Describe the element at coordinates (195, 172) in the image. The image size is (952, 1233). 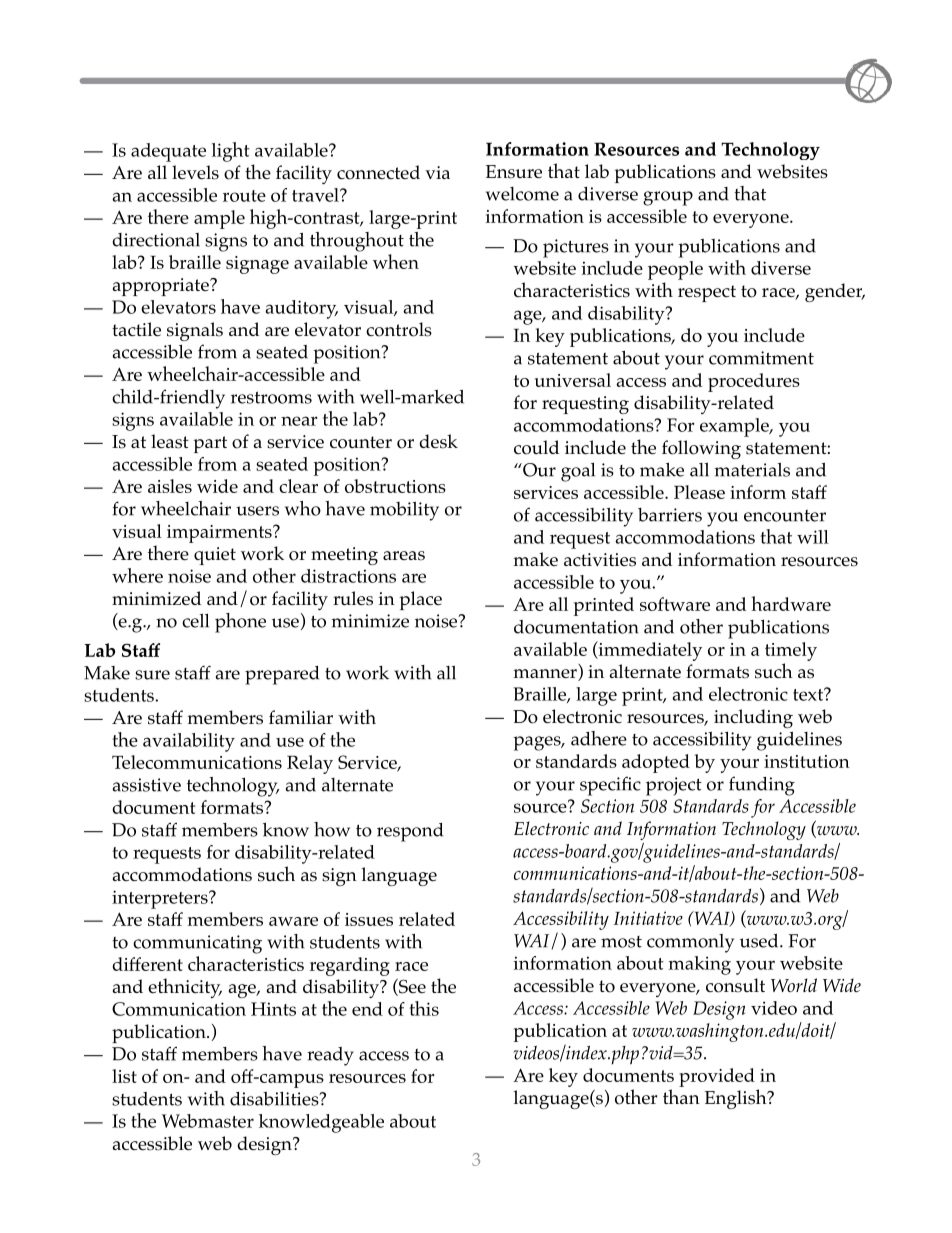
I see `levels` at that location.
